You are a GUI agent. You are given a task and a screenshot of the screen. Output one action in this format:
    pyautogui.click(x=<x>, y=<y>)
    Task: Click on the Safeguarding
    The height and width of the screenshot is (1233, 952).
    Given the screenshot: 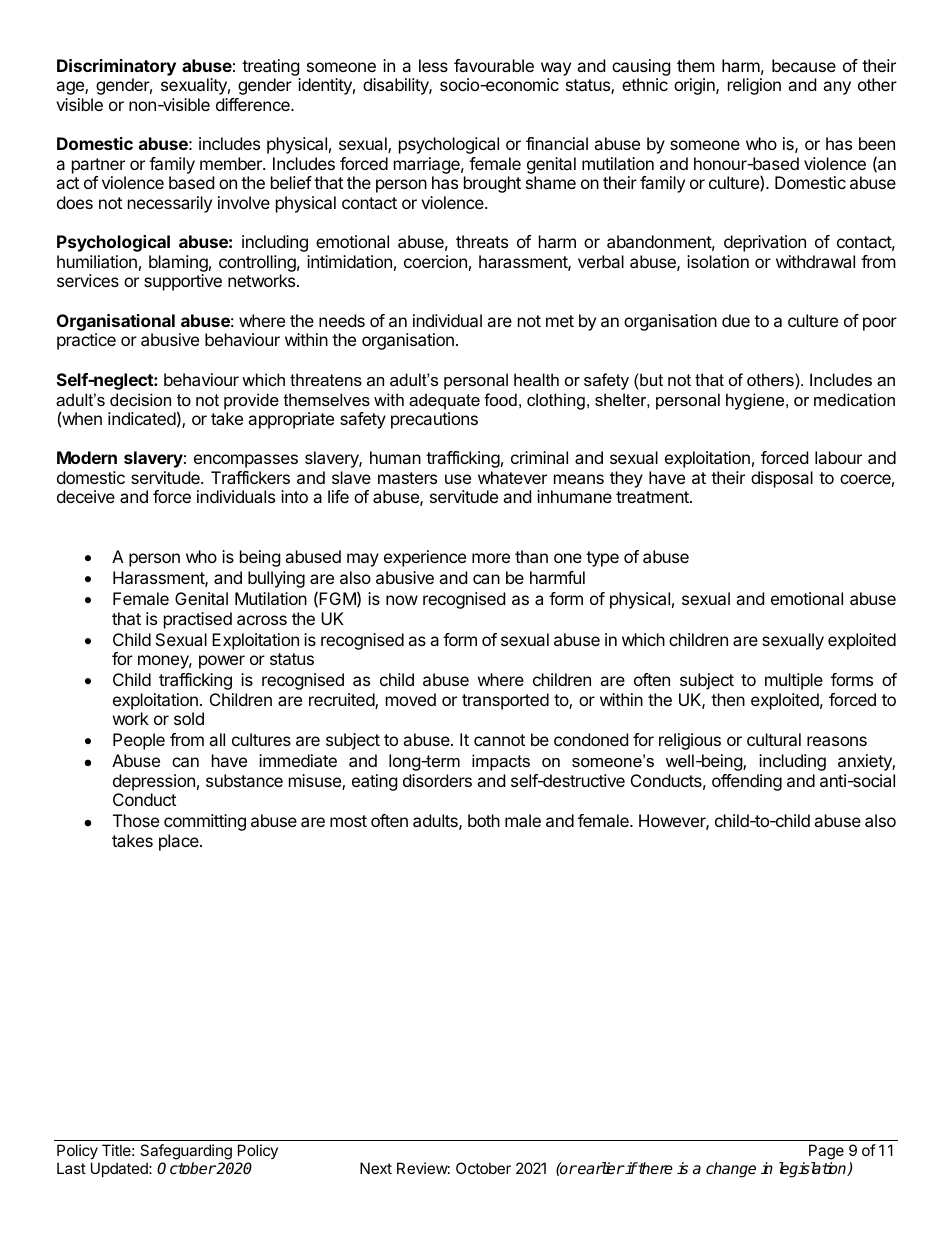 What is the action you would take?
    pyautogui.click(x=186, y=1153)
